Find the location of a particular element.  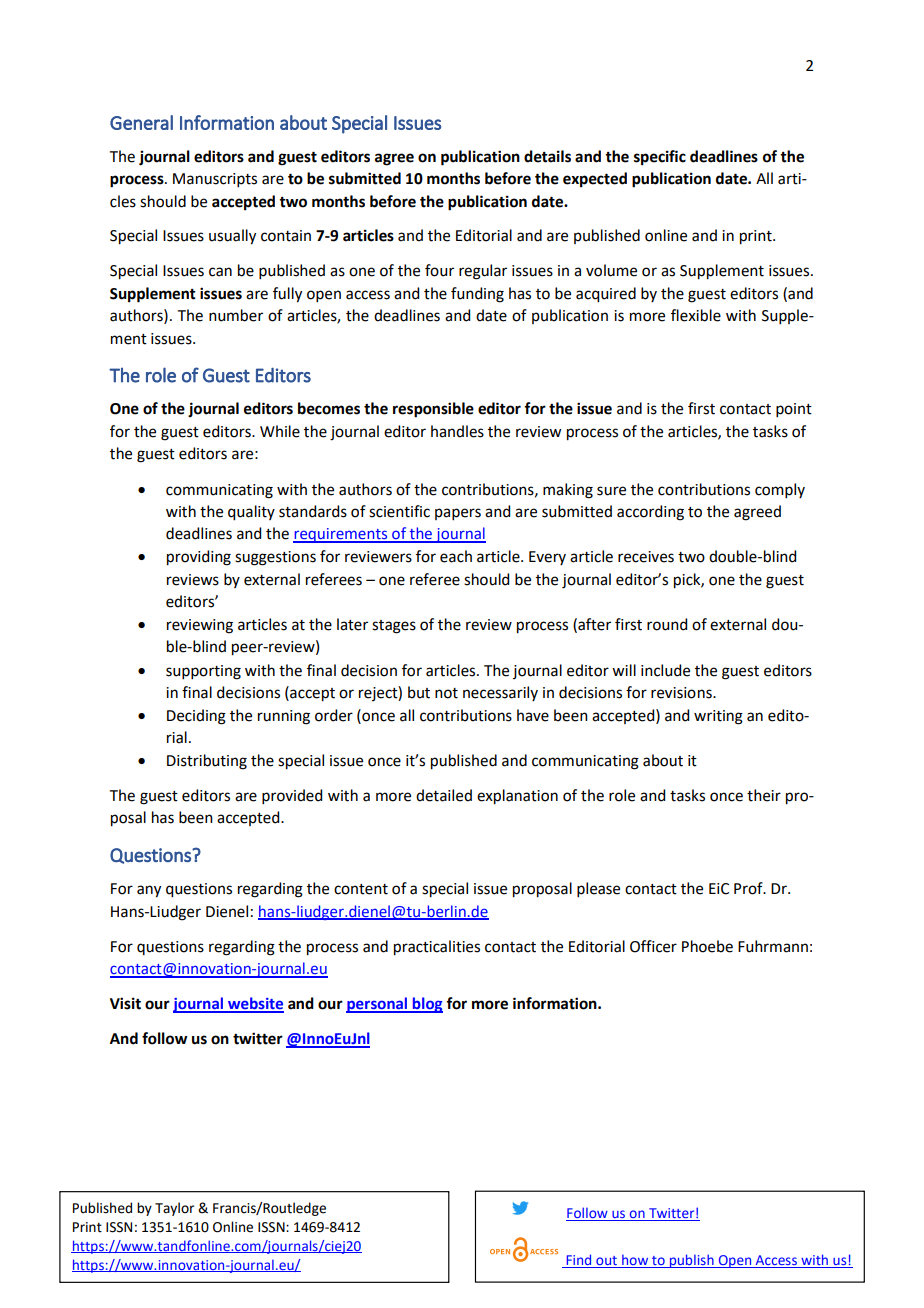

details is located at coordinates (547, 156).
